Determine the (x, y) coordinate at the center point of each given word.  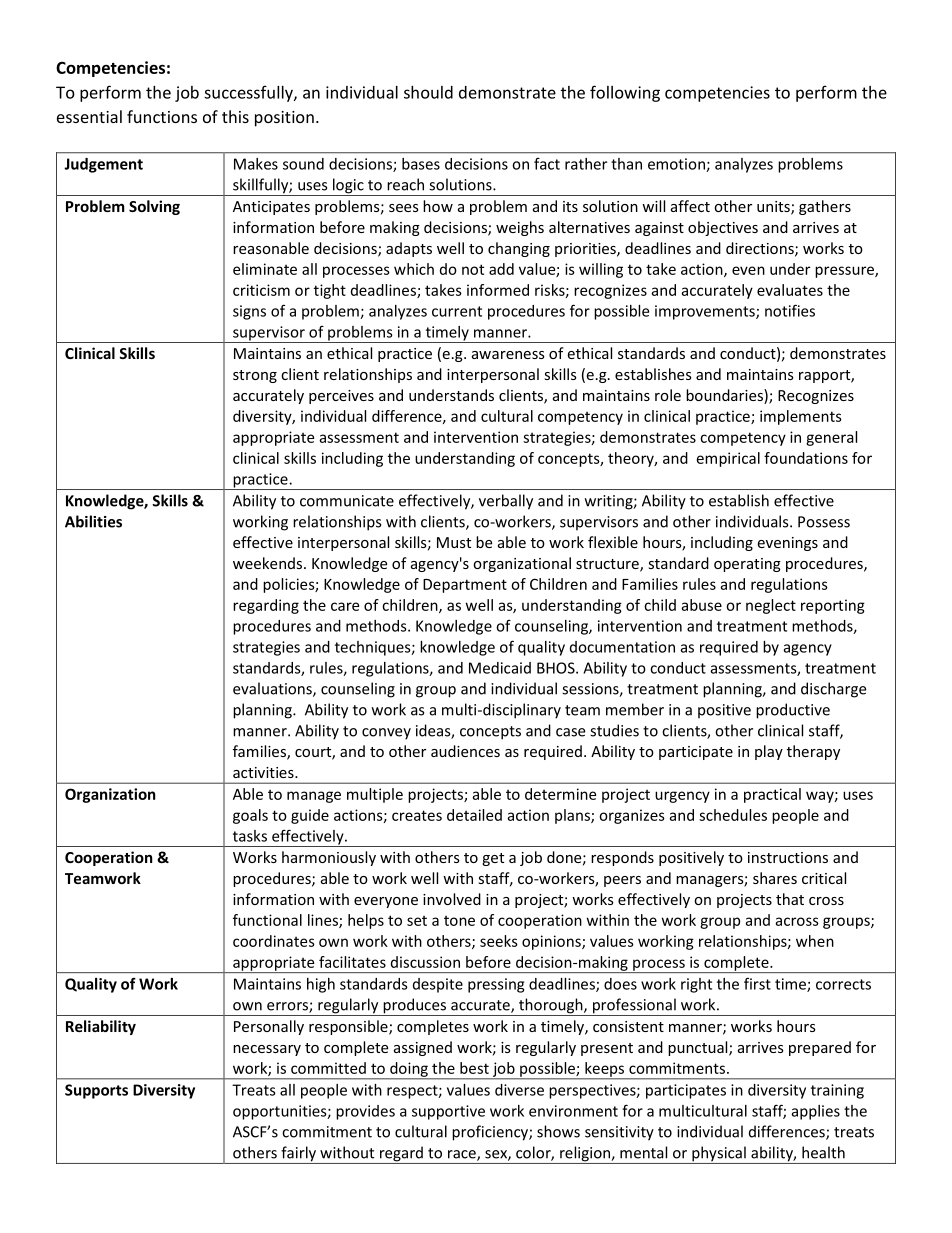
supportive (448, 1112)
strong (255, 376)
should (428, 92)
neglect (771, 606)
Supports (96, 1091)
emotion (677, 165)
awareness (508, 355)
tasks (250, 836)
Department (465, 586)
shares (775, 878)
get (493, 859)
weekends (269, 563)
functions (162, 116)
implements (801, 417)
